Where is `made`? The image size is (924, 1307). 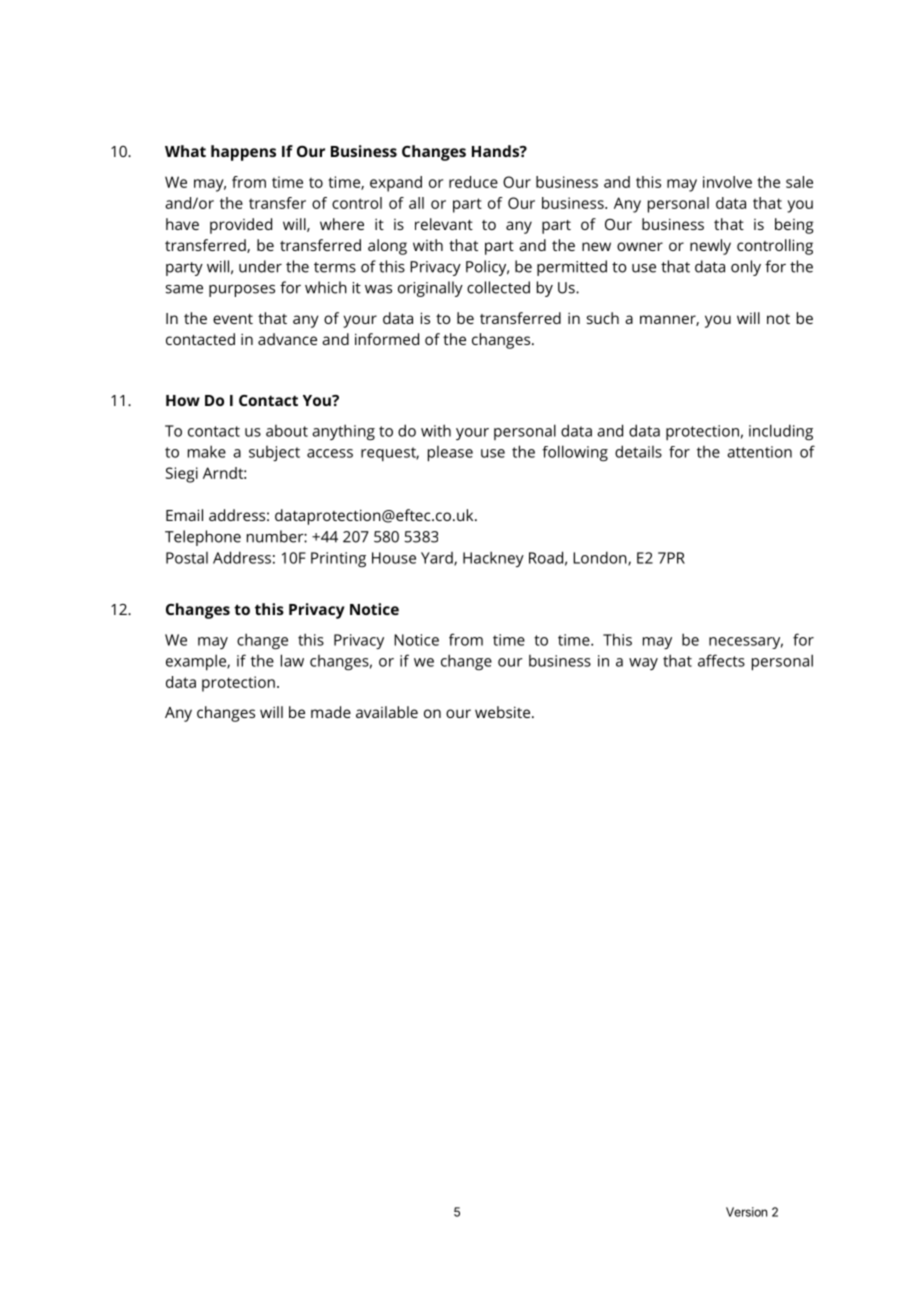
made is located at coordinates (331, 712).
